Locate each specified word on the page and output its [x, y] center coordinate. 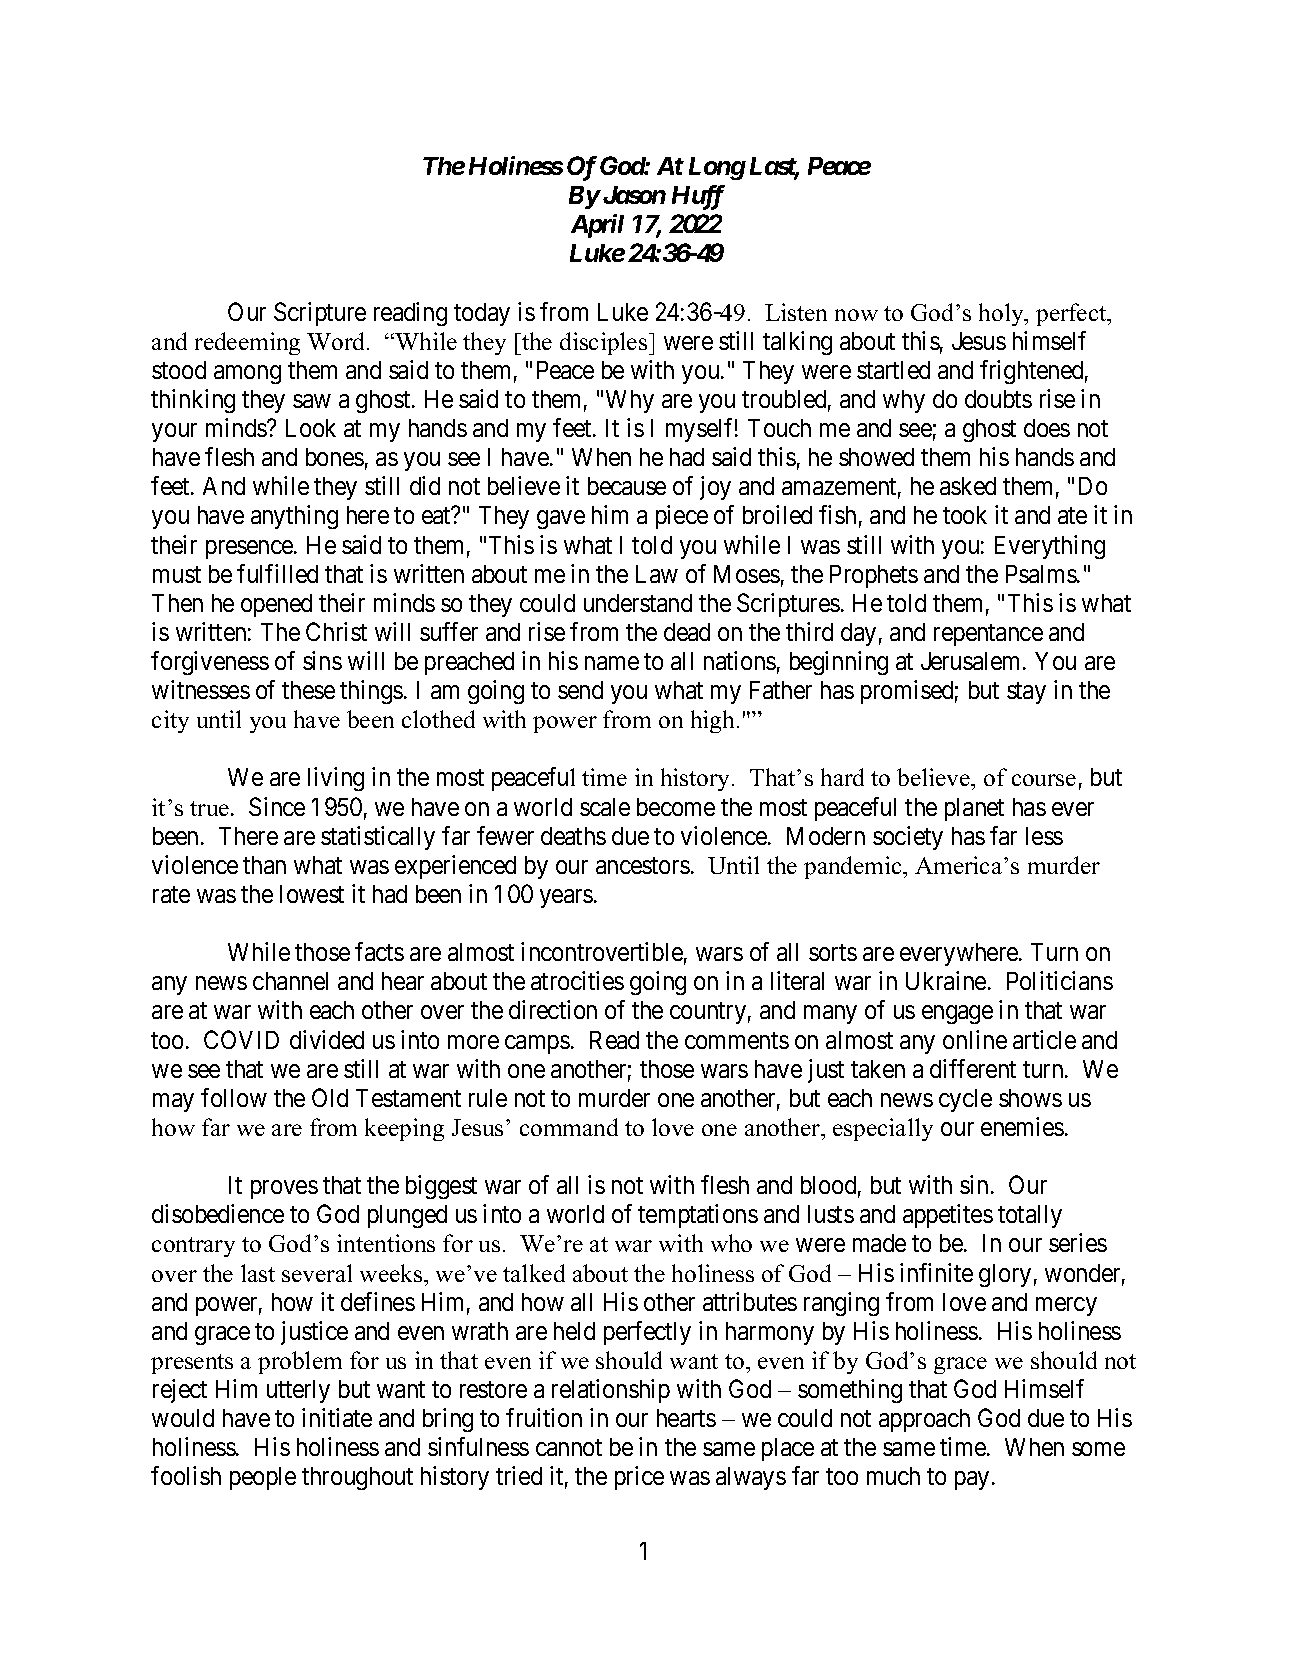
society [908, 838]
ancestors [643, 865]
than [264, 865]
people [263, 1478]
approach [924, 1420]
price [639, 1478]
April [597, 226]
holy [1002, 314]
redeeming [247, 343]
